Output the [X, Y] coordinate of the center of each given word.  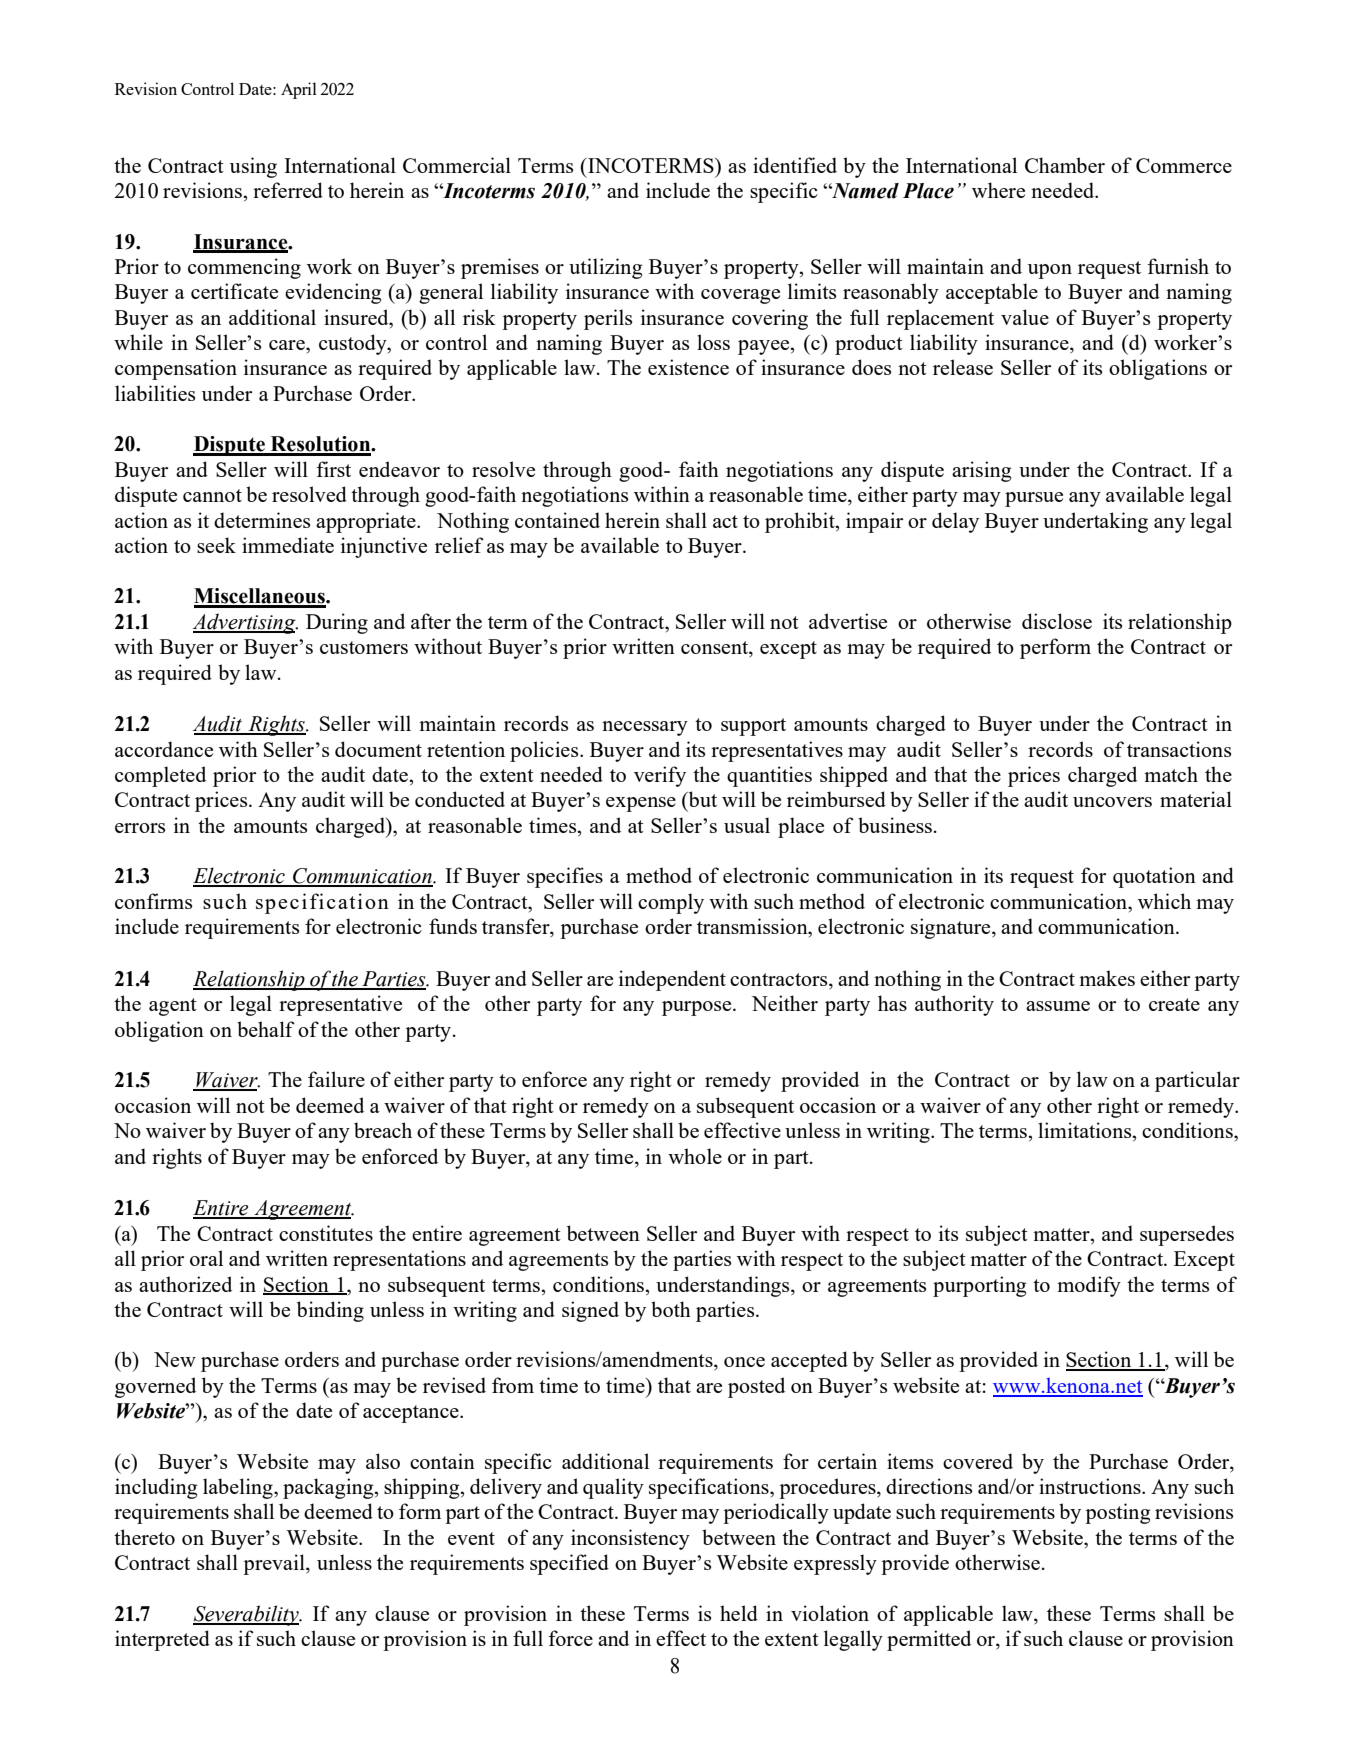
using [253, 167]
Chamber [1065, 165]
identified [795, 165]
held [739, 1613]
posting [1117, 1513]
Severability [247, 1615]
